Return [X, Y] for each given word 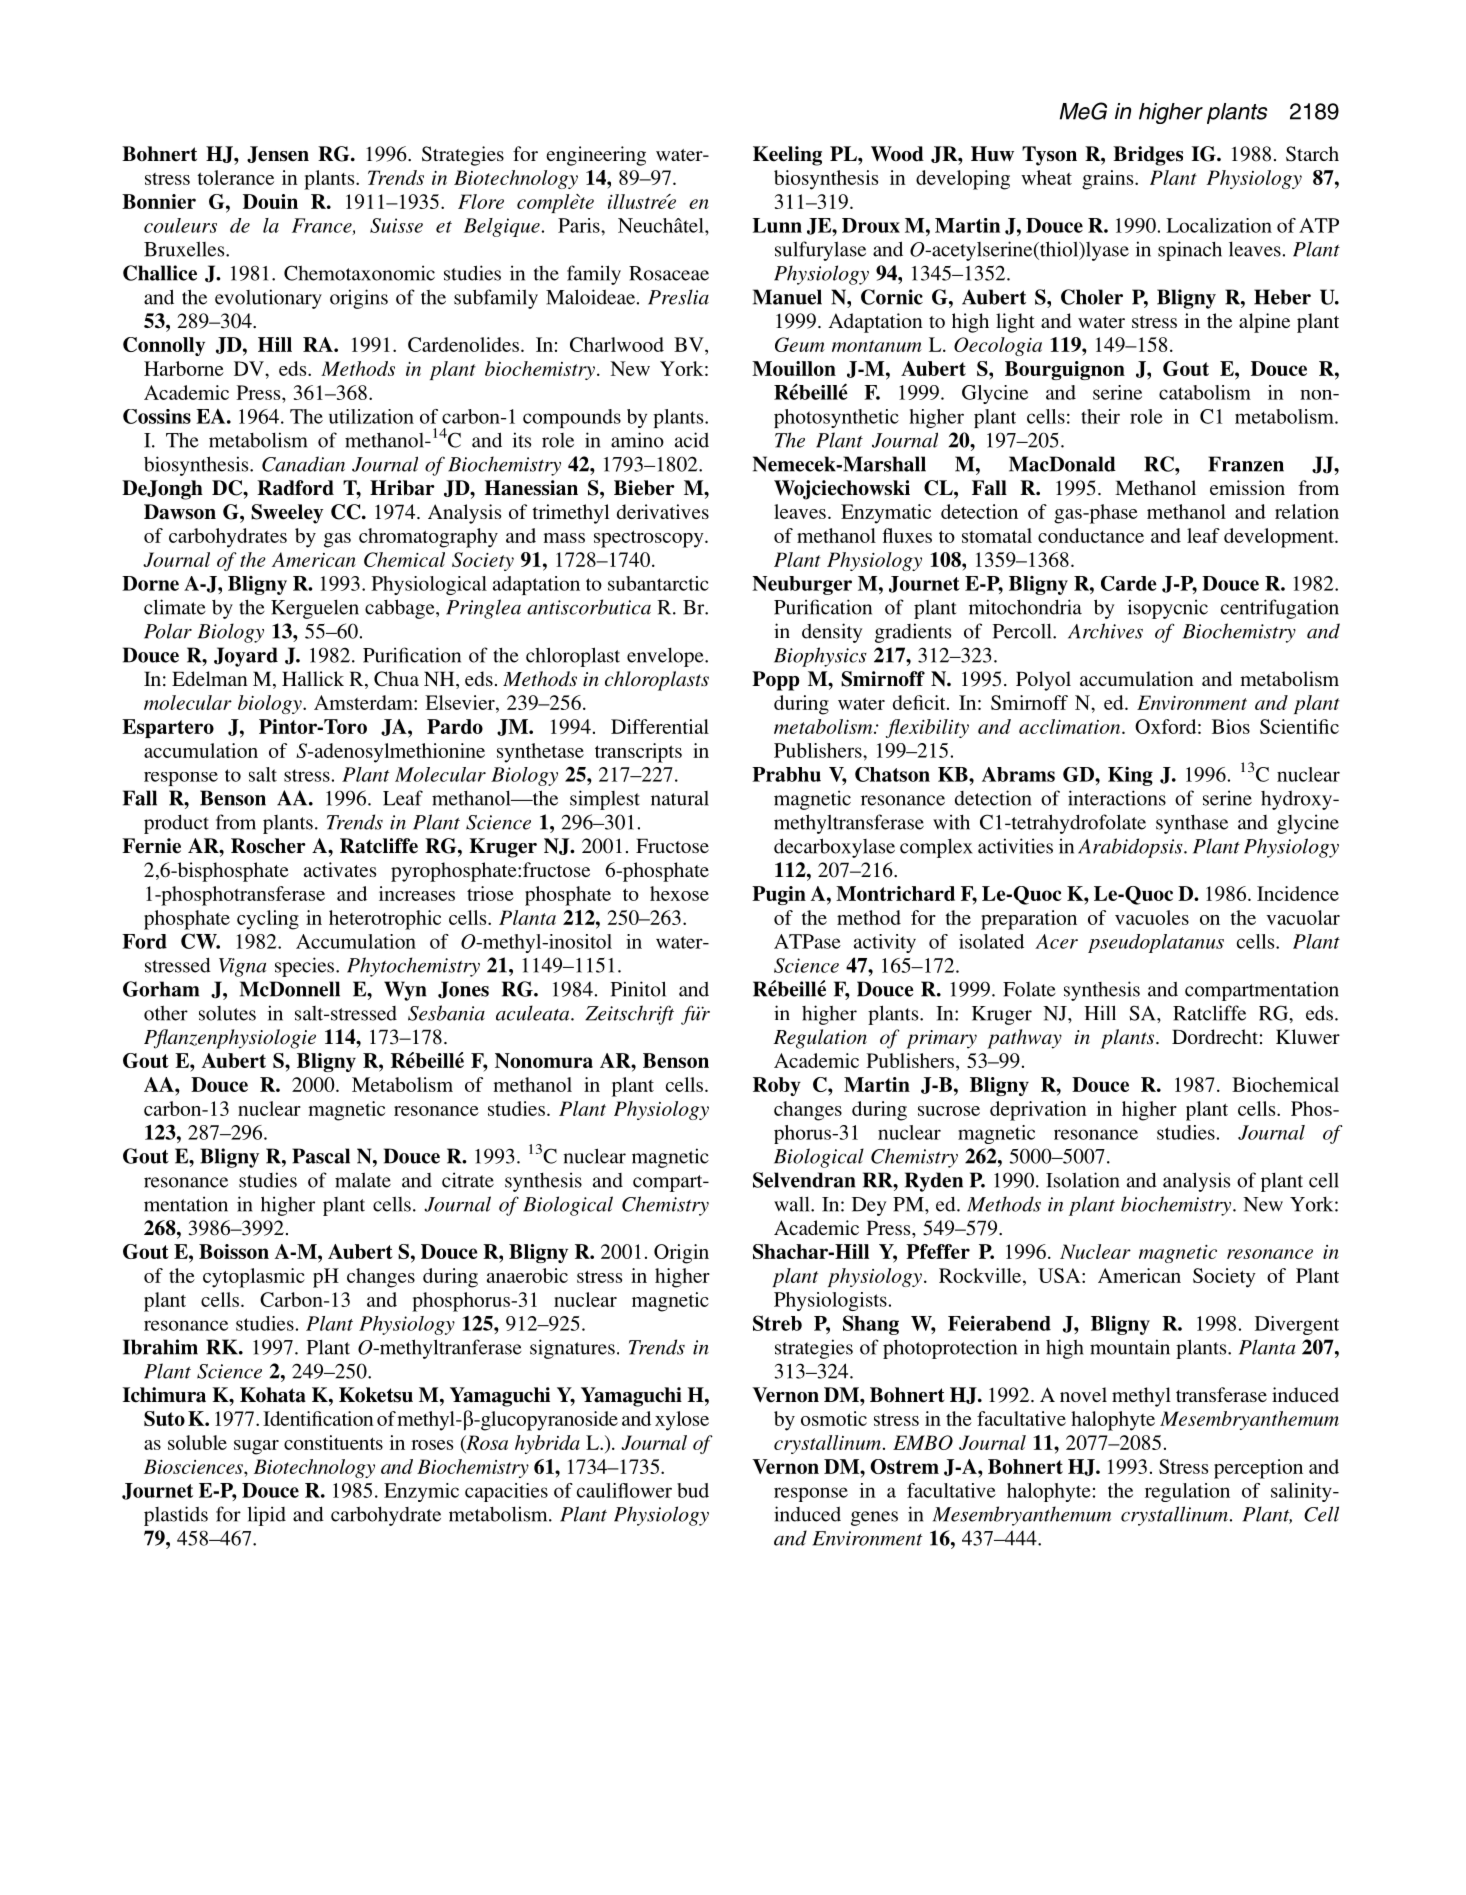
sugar [256, 1447]
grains [1109, 180]
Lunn [777, 225]
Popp [776, 681]
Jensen [278, 154]
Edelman [210, 678]
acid [692, 440]
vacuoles [1152, 917]
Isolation [1083, 1180]
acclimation [1071, 726]
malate [363, 1180]
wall [793, 1204]
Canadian [303, 464]
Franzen [1246, 464]
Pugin [779, 895]
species [306, 967]
